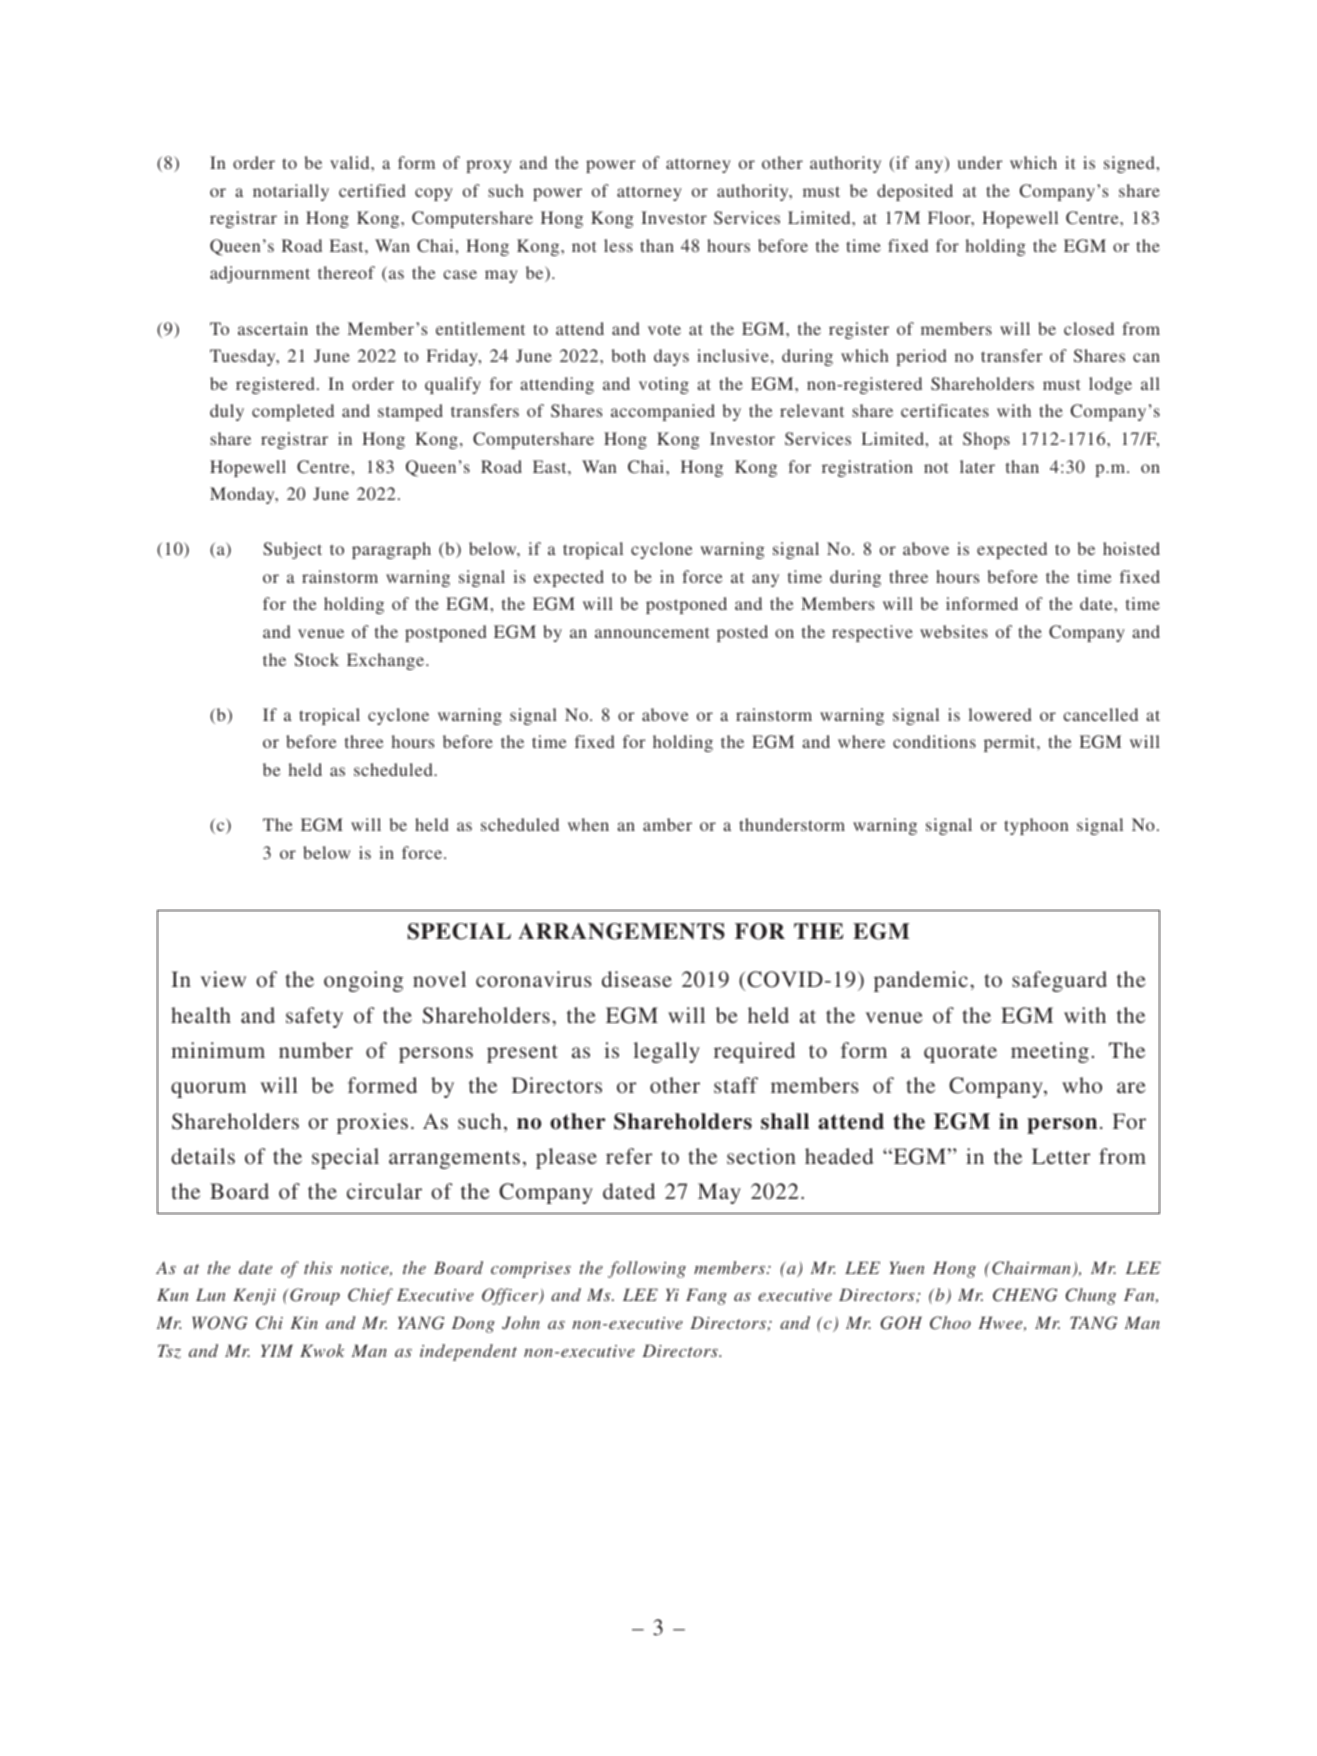 Image resolution: width=1317 pixels, height=1756 pixels. Describe the element at coordinates (667, 824) in the screenshot. I see `amber` at that location.
